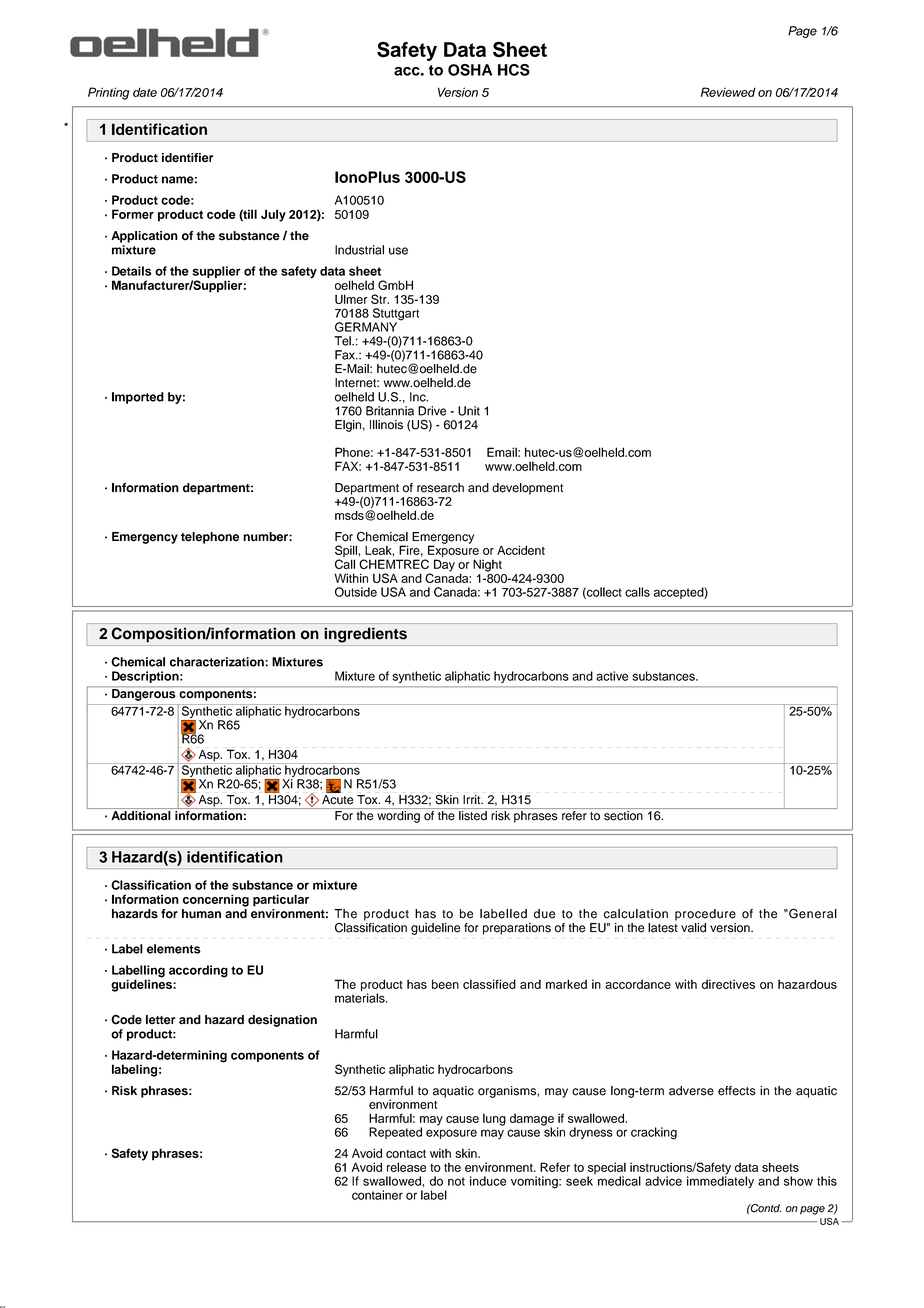 The height and width of the page is (1308, 924). Describe the element at coordinates (160, 1020) in the page. I see `letter` at that location.
